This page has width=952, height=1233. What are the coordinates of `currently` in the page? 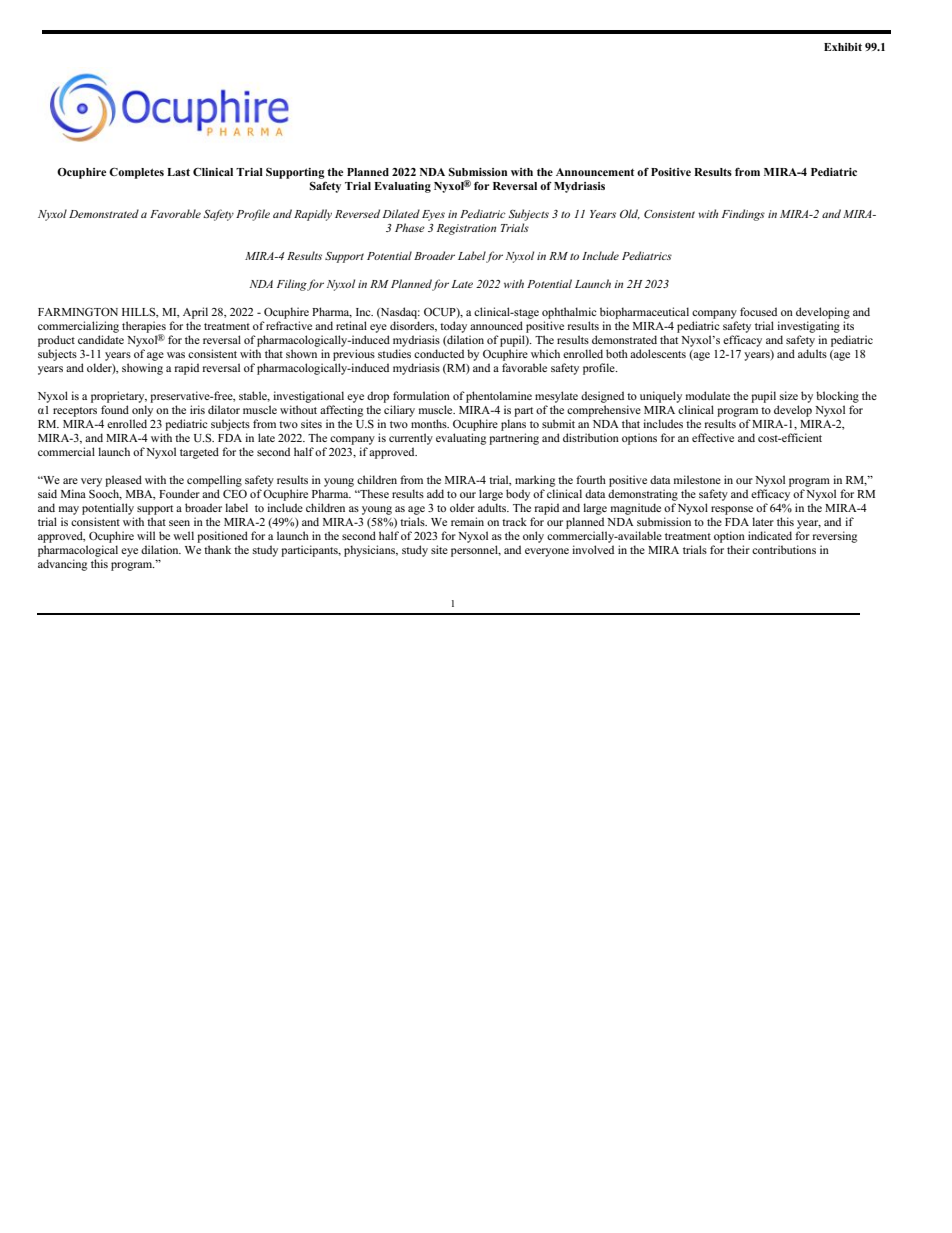 It's located at (411, 439).
